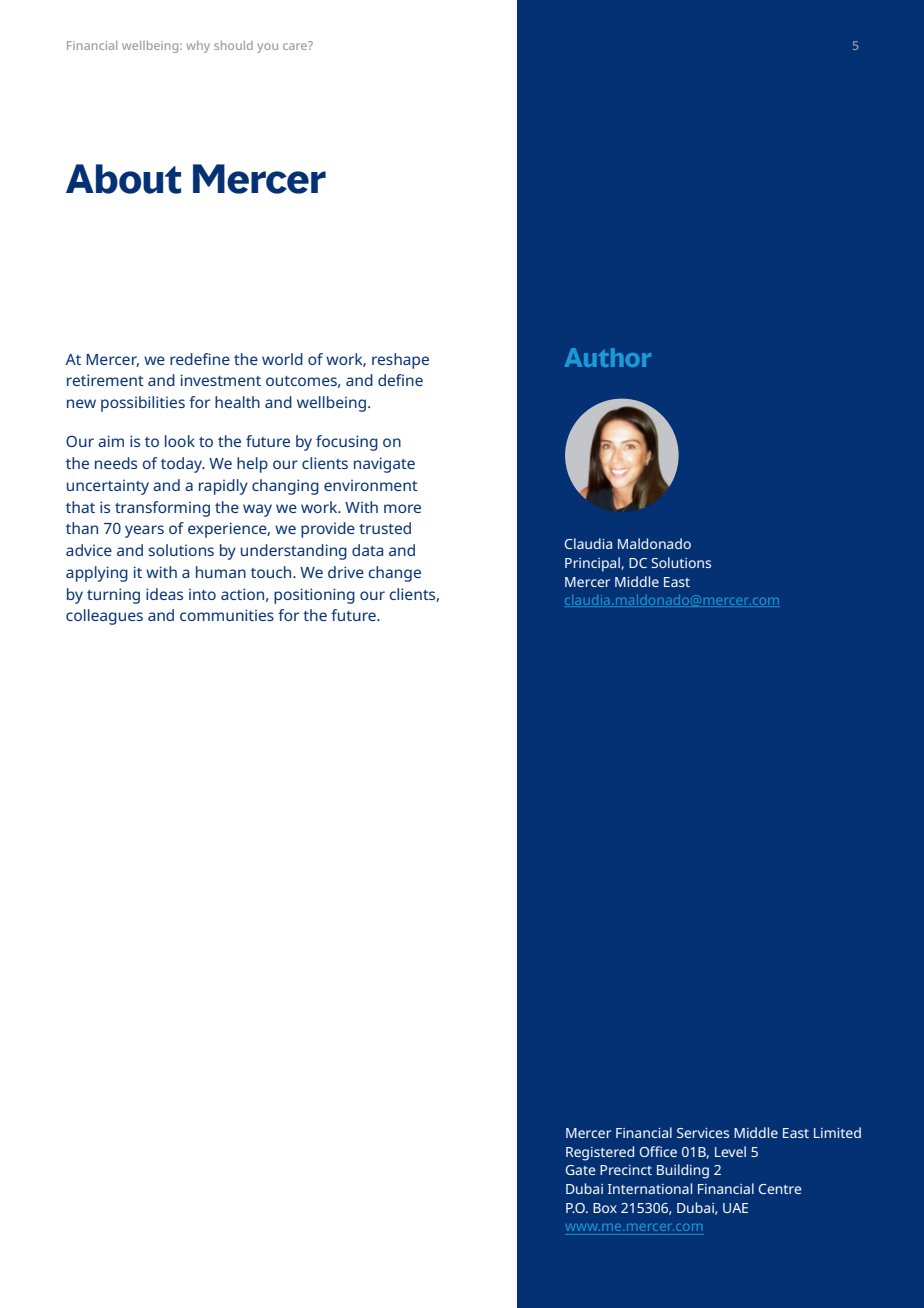 The width and height of the screenshot is (924, 1308). Describe the element at coordinates (607, 357) in the screenshot. I see `Author` at that location.
